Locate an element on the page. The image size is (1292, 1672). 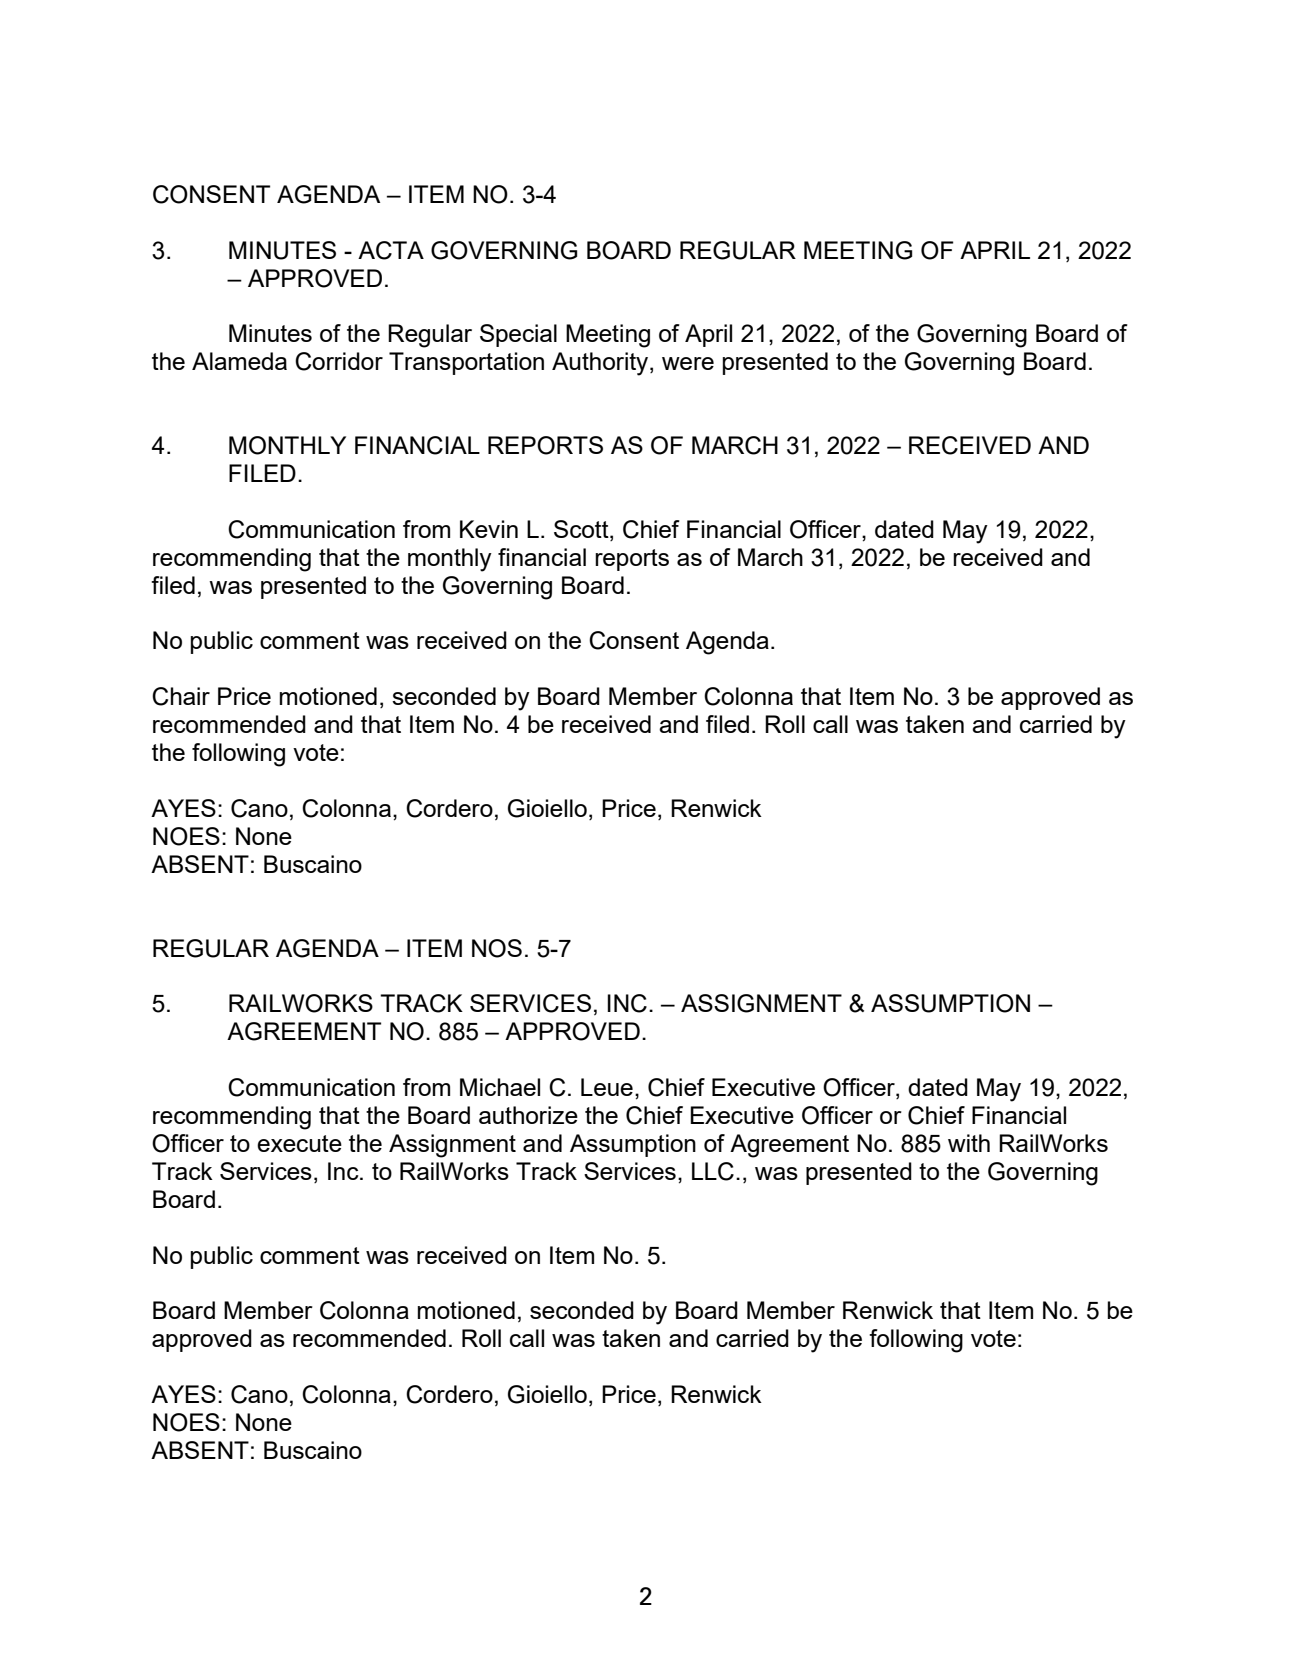
were is located at coordinates (688, 363).
